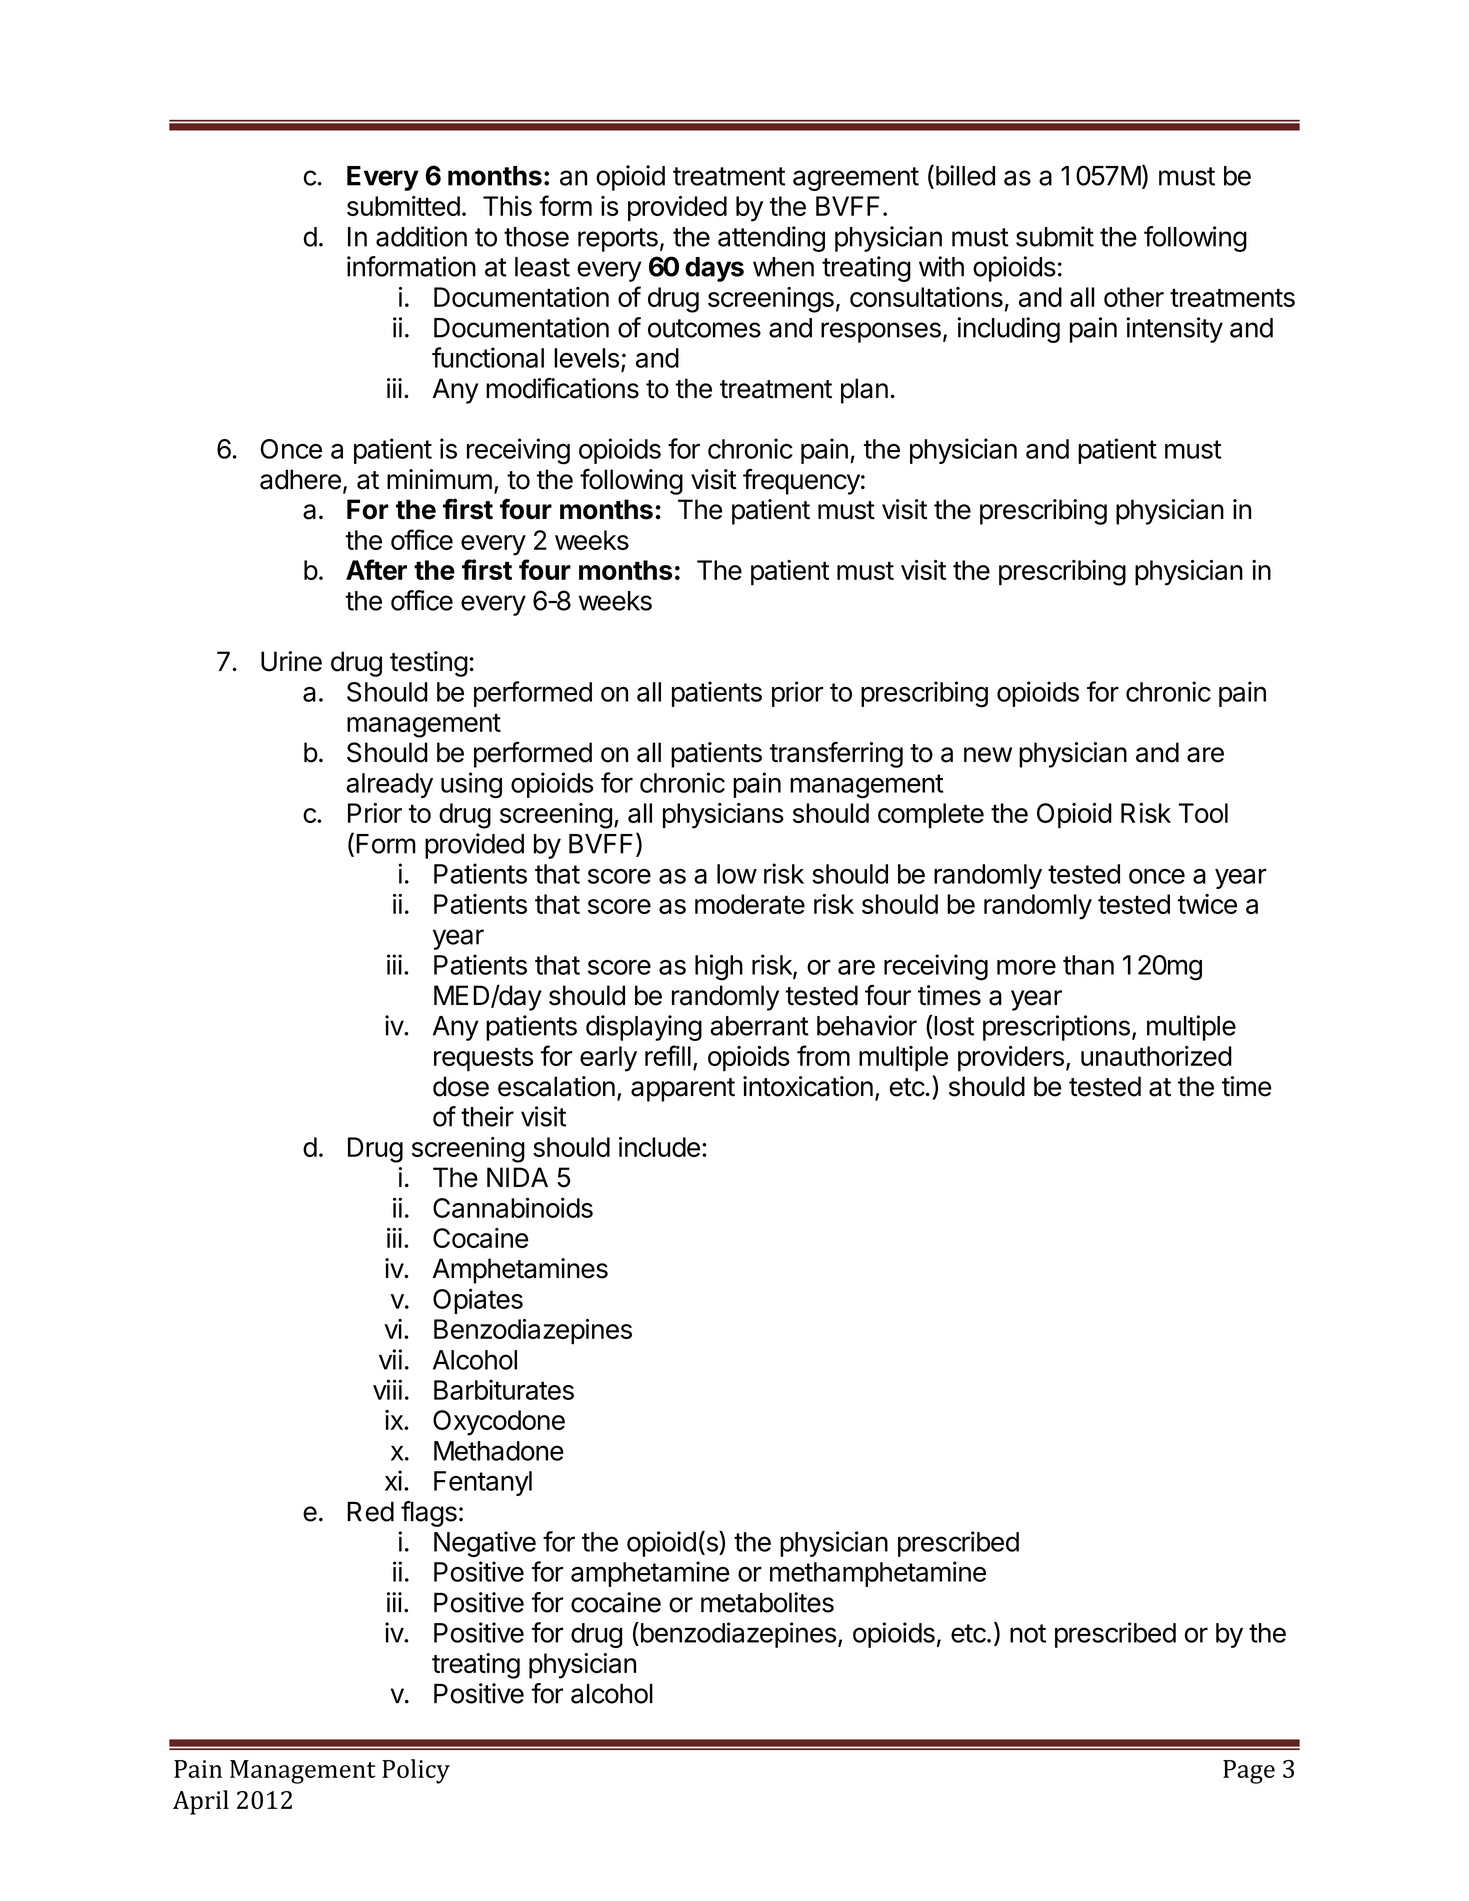 The image size is (1469, 1901). I want to click on flags, so click(429, 1514).
